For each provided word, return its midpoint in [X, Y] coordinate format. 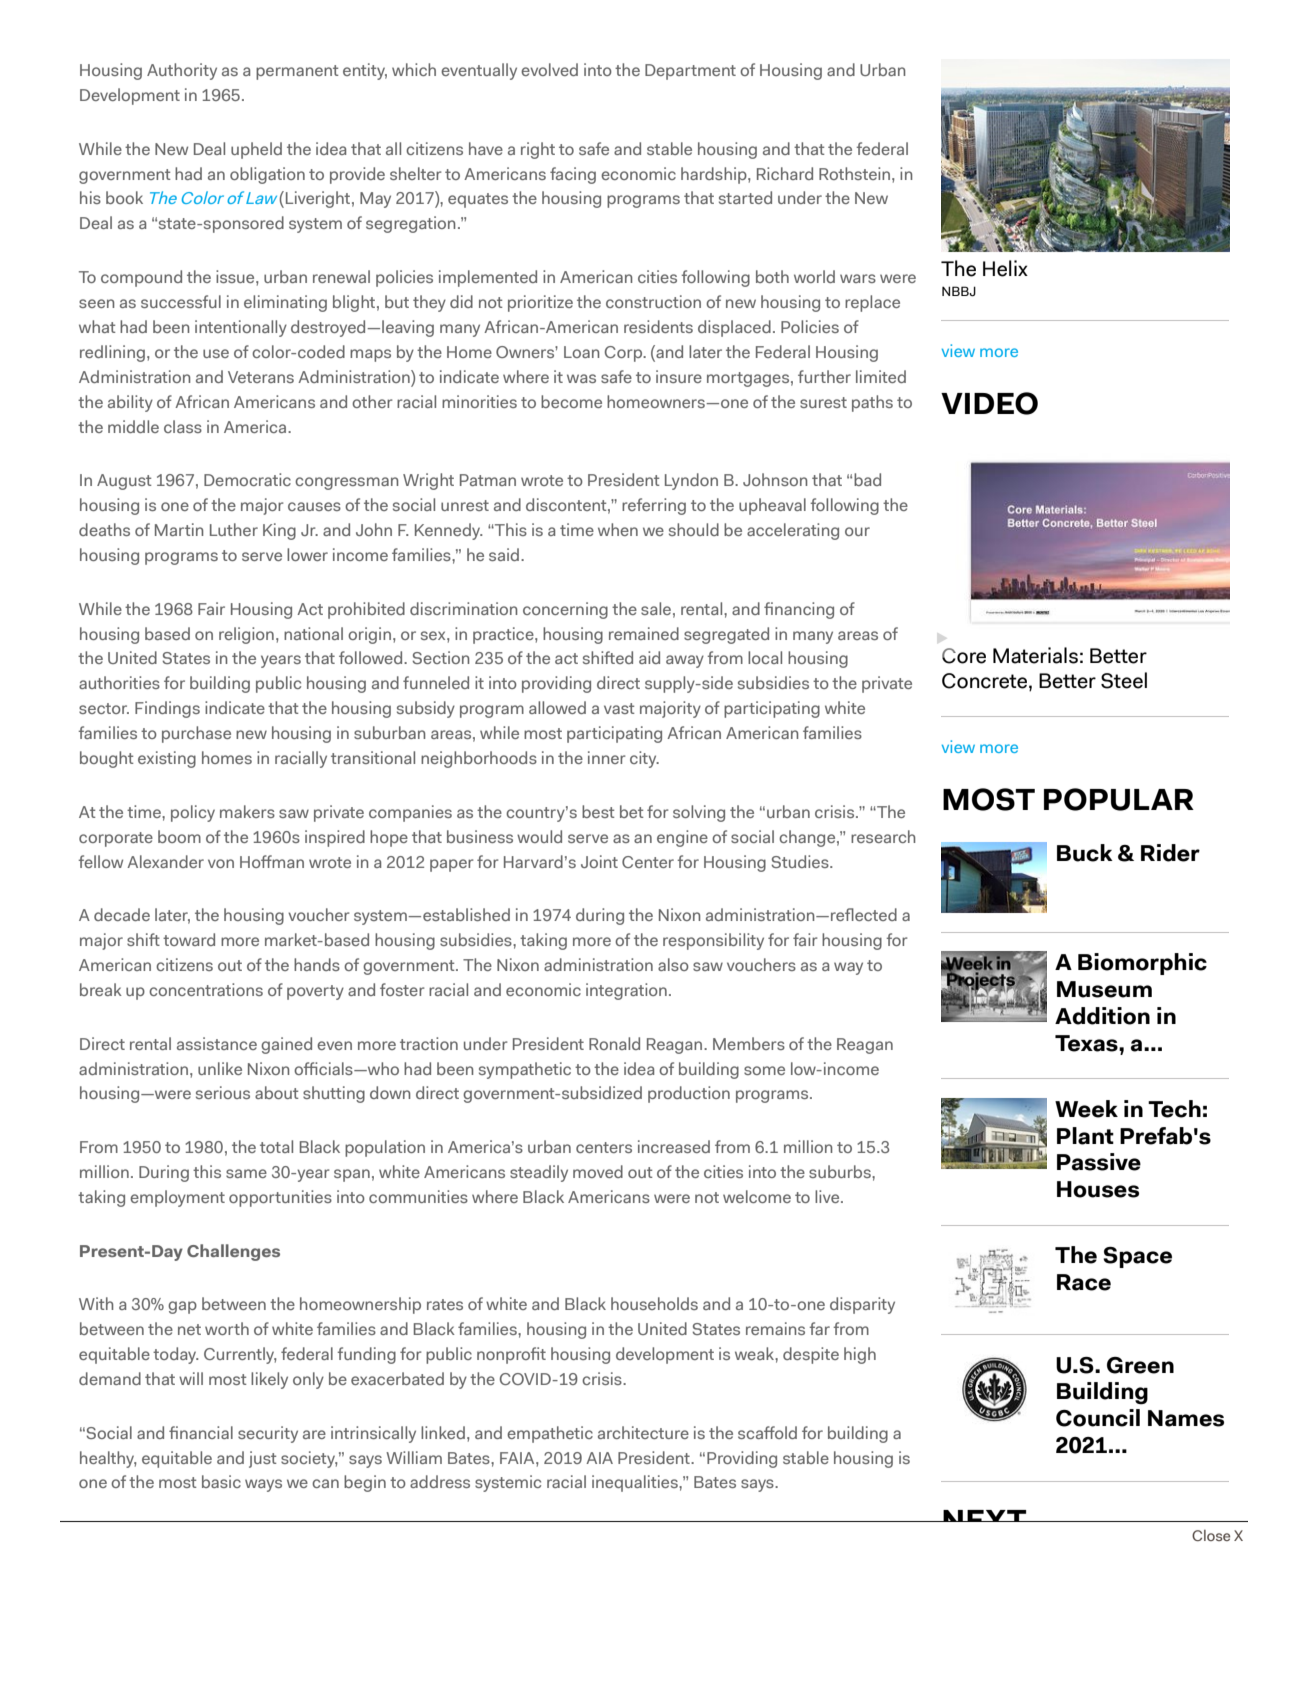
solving [699, 813]
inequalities [636, 1483]
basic [221, 1481]
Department [690, 72]
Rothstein [856, 173]
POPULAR [1119, 799]
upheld [256, 150]
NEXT [985, 1516]
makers [247, 811]
